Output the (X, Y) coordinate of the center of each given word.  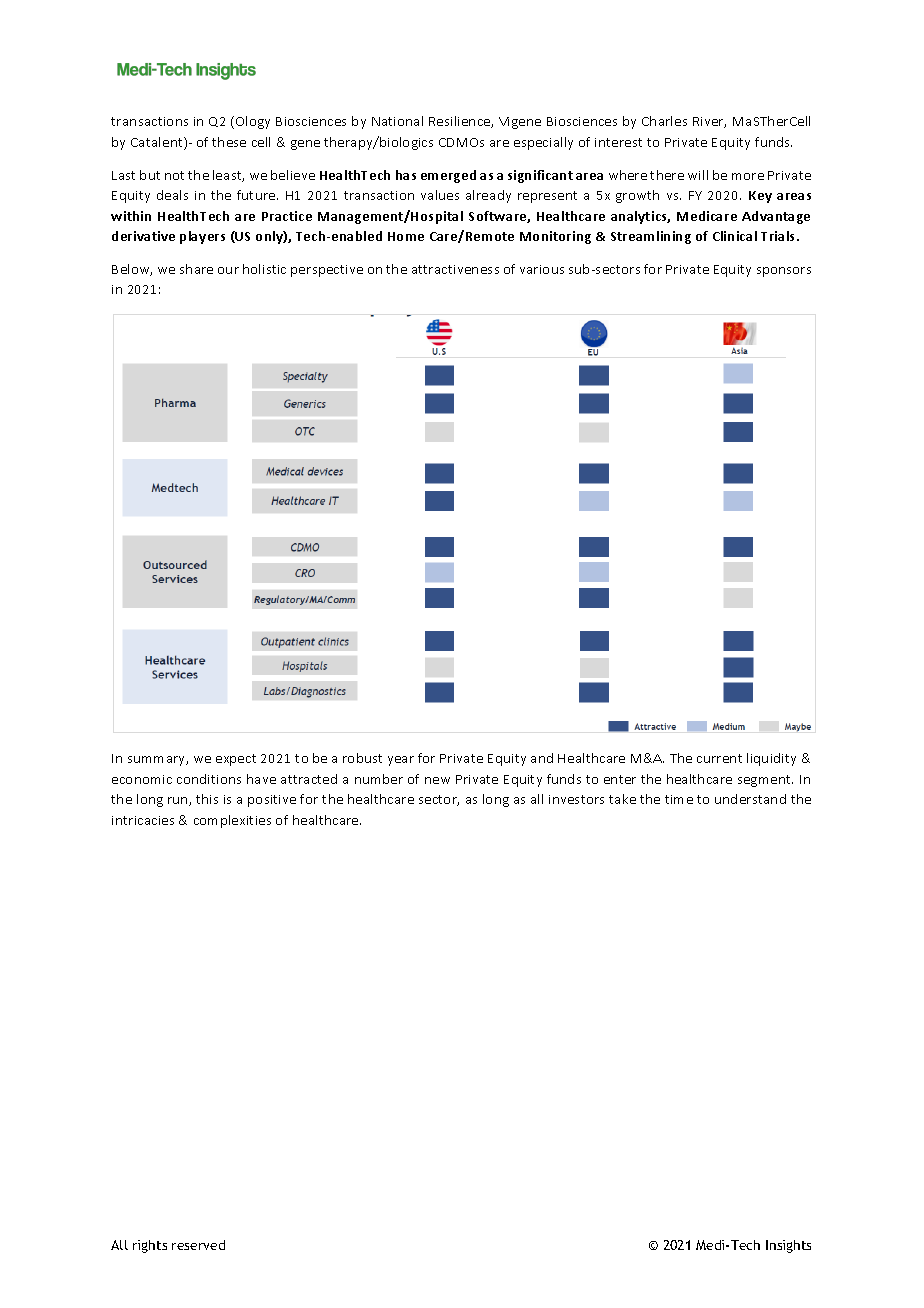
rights (150, 1246)
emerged (448, 176)
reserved (198, 1245)
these (229, 142)
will (698, 175)
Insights (788, 1246)
